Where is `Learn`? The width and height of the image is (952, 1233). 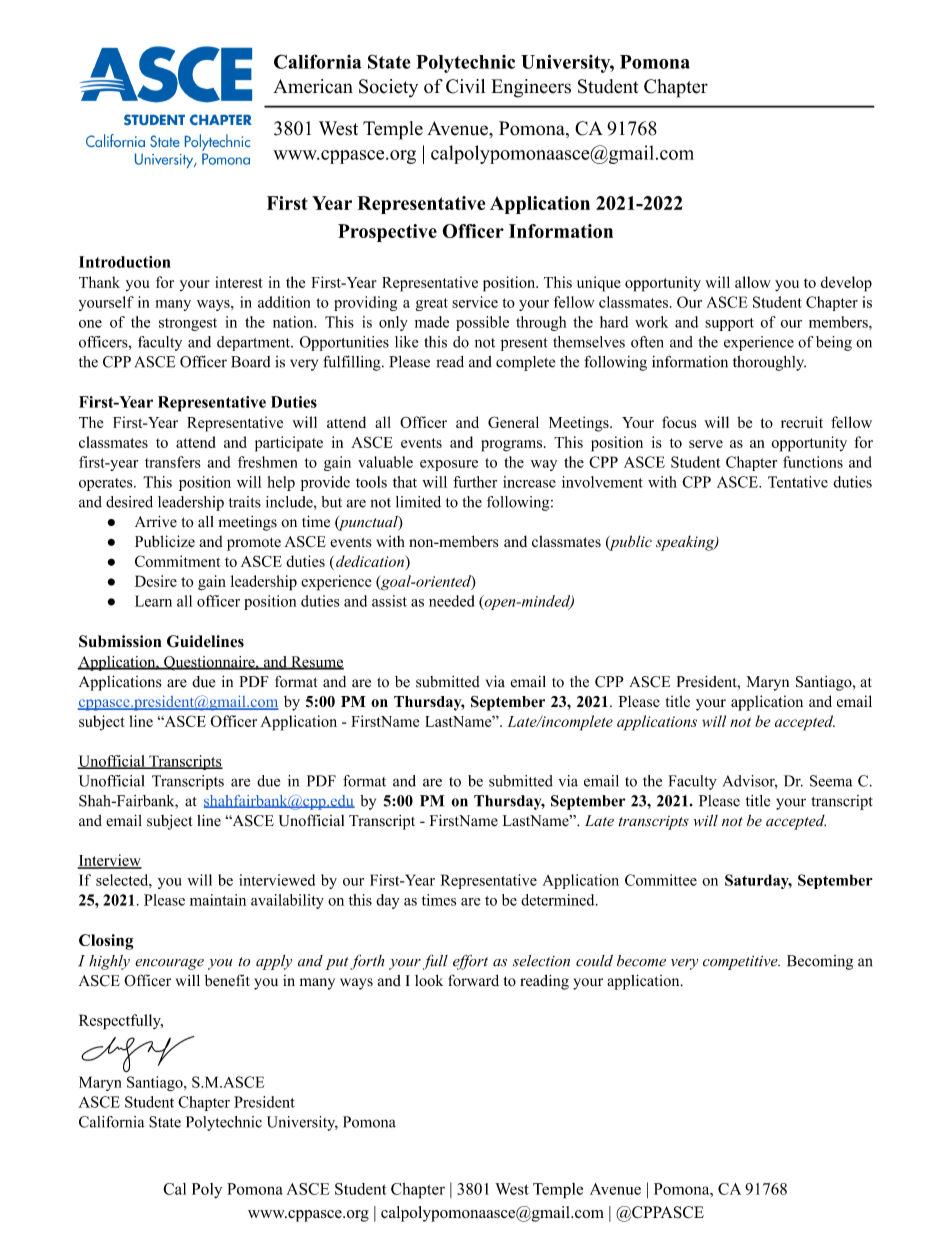
Learn is located at coordinates (153, 601).
